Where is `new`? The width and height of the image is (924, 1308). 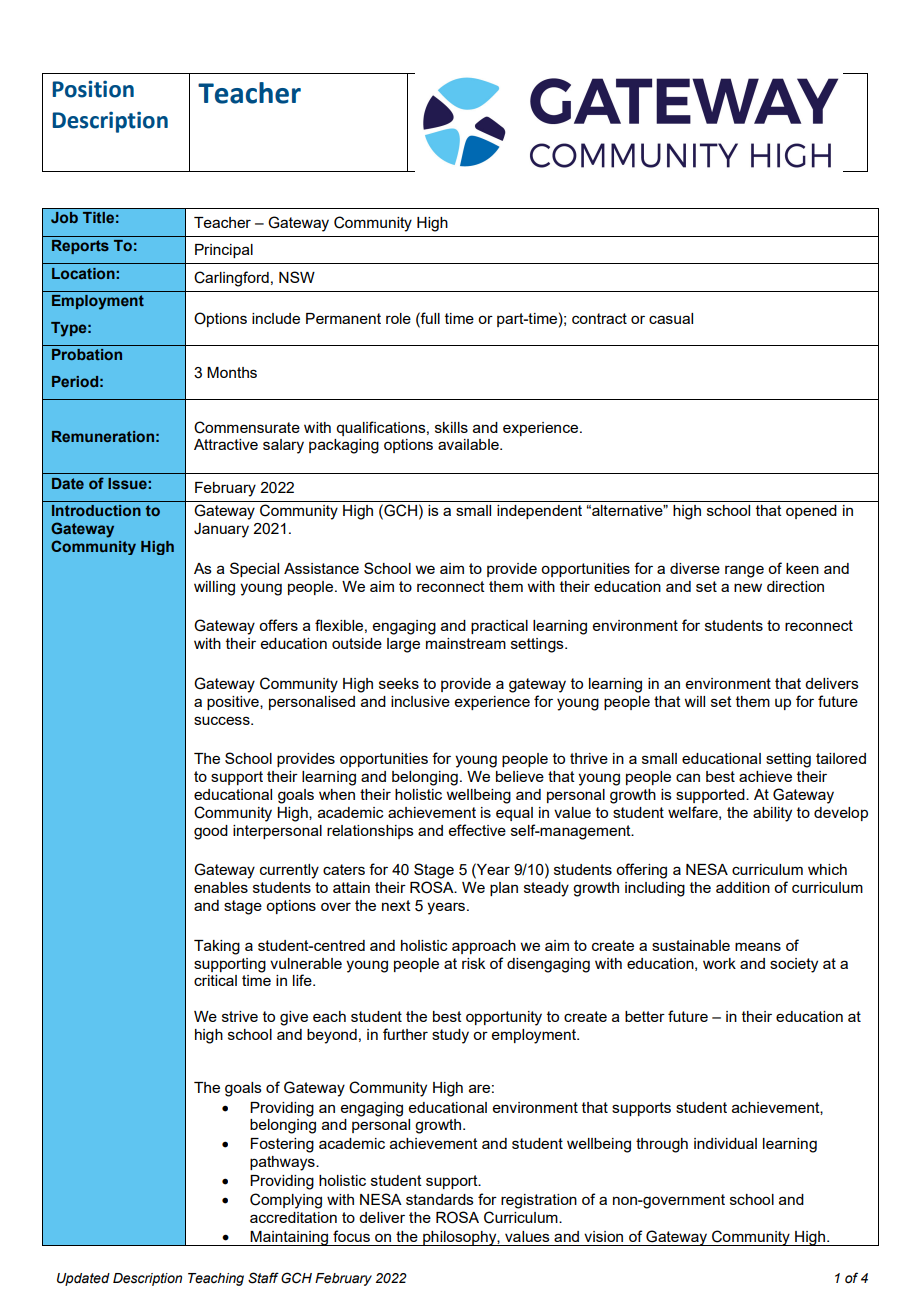
new is located at coordinates (748, 587).
